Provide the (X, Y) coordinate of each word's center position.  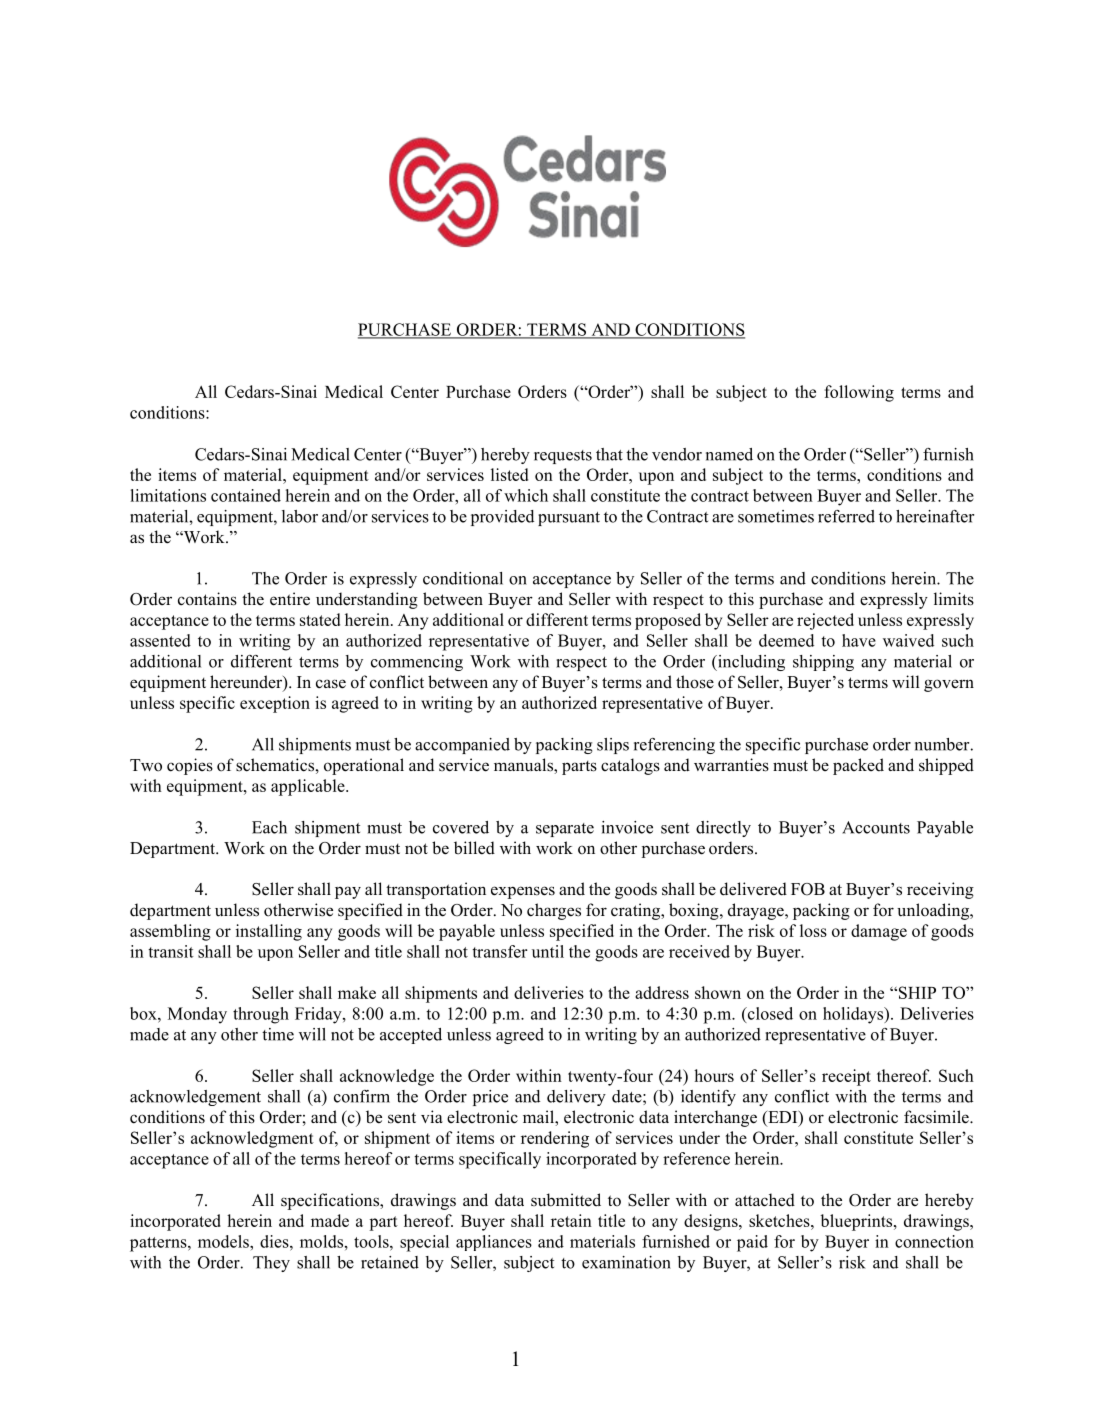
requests (563, 457)
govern (949, 685)
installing (269, 932)
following (859, 393)
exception (275, 704)
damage (879, 932)
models (224, 1241)
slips (613, 746)
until (548, 951)
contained (246, 495)
